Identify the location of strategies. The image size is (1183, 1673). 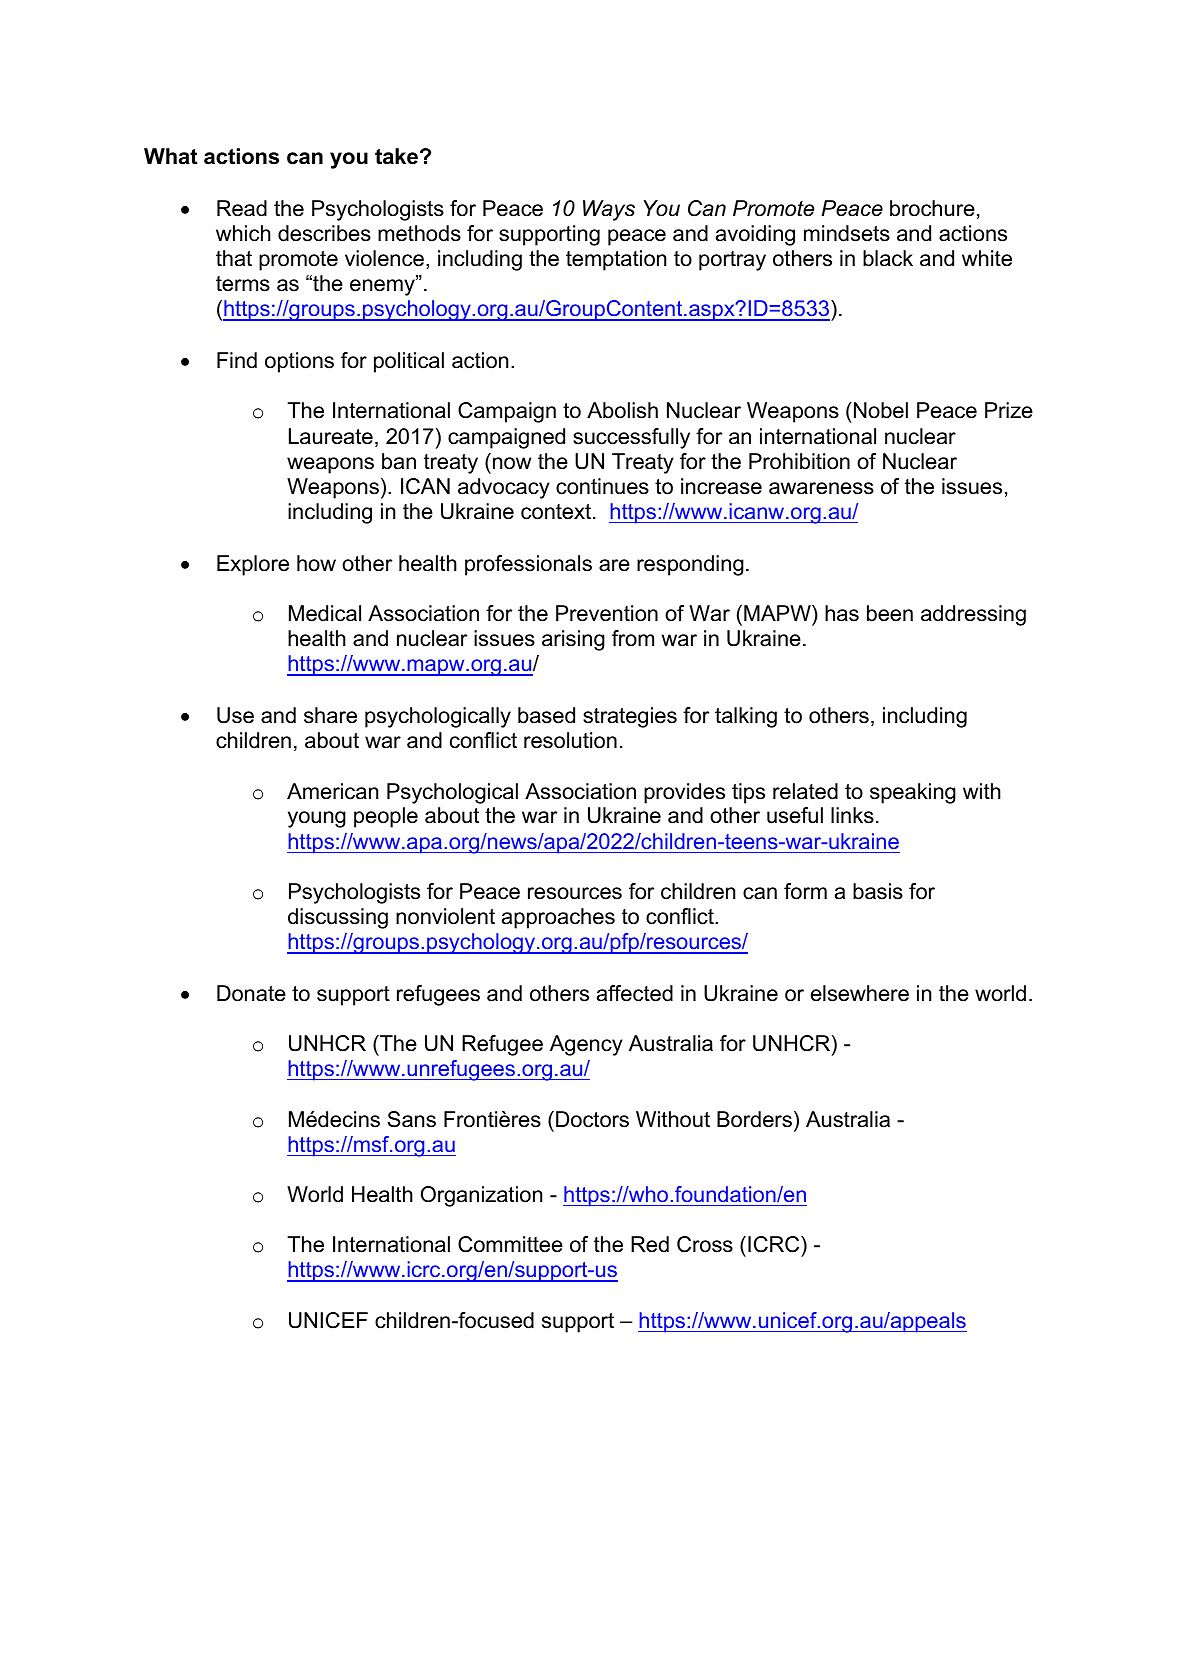
(630, 717).
